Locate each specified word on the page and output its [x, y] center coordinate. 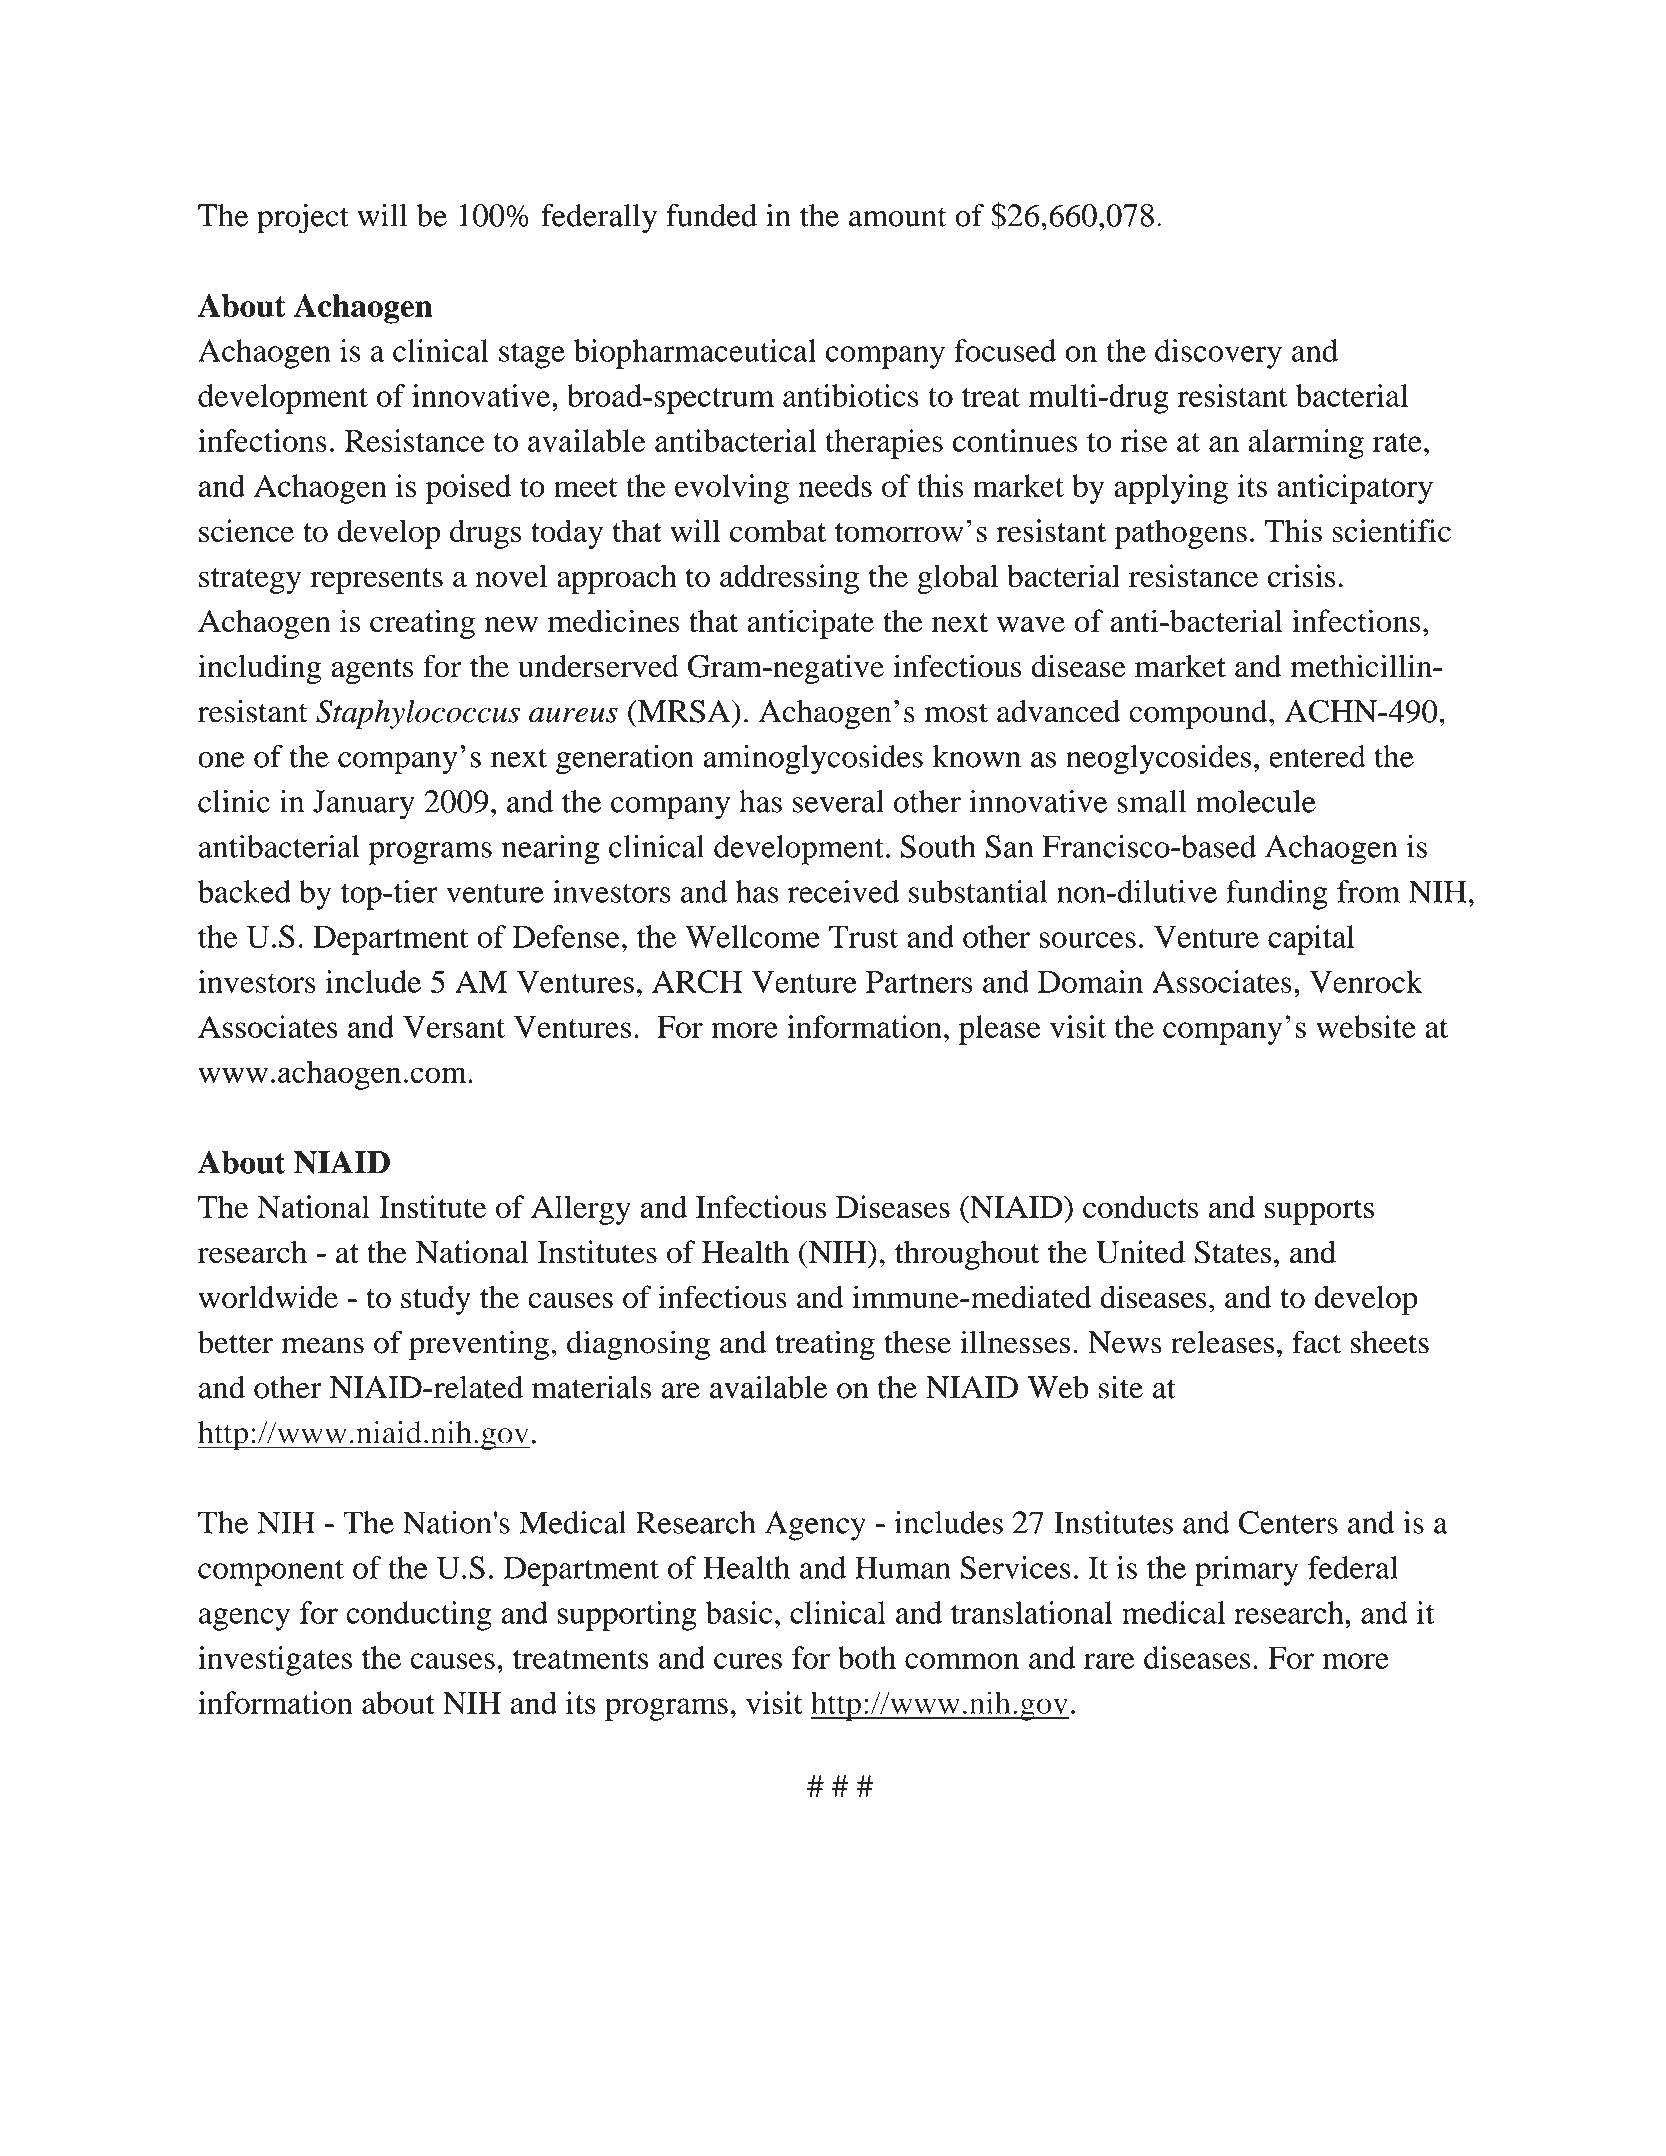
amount [898, 217]
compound [1199, 715]
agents [372, 671]
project [303, 219]
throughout [967, 1255]
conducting [419, 1616]
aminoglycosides [813, 760]
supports [1319, 1212]
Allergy [581, 1210]
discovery [1218, 354]
